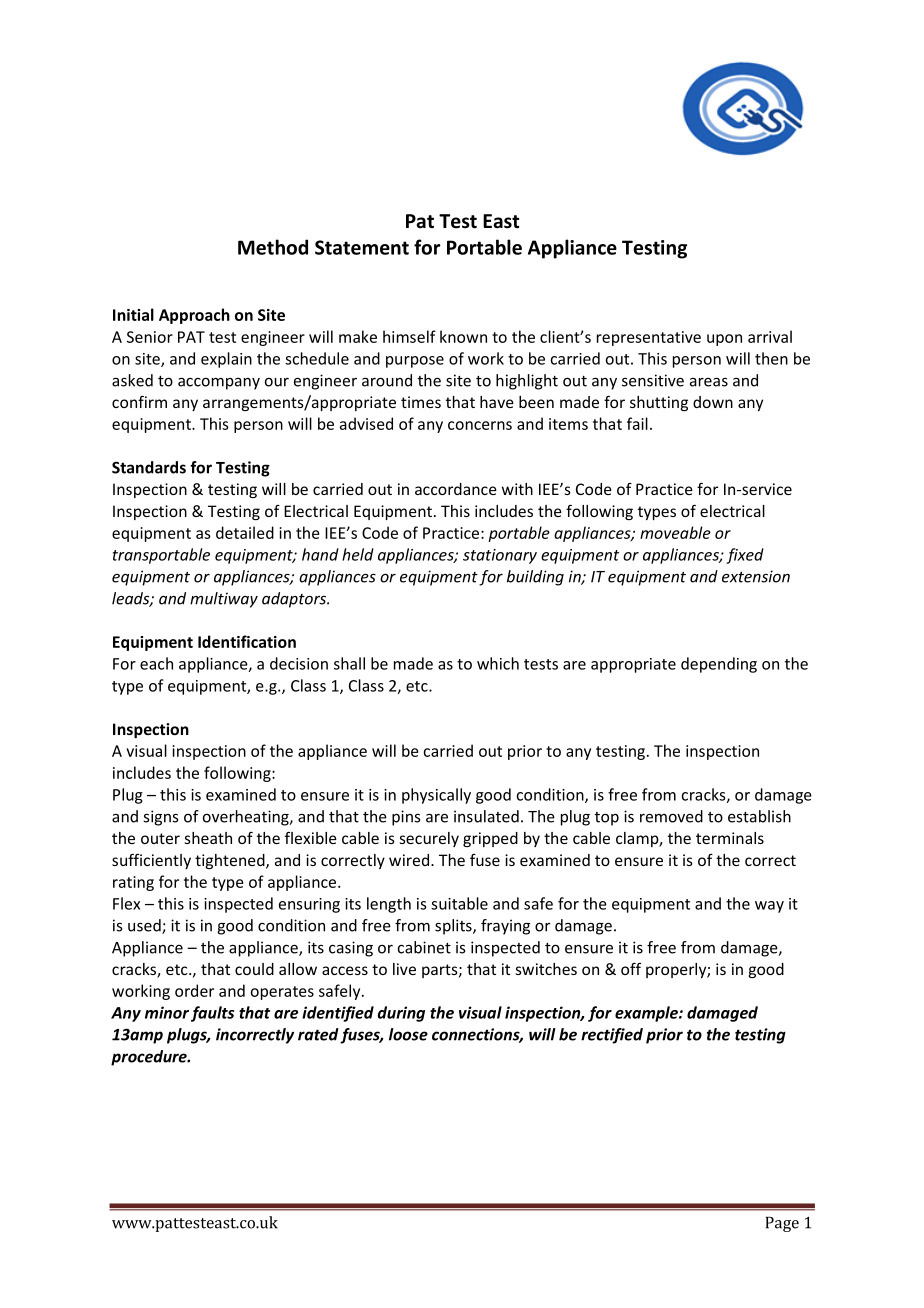  Describe the element at coordinates (719, 665) in the screenshot. I see `depending` at that location.
